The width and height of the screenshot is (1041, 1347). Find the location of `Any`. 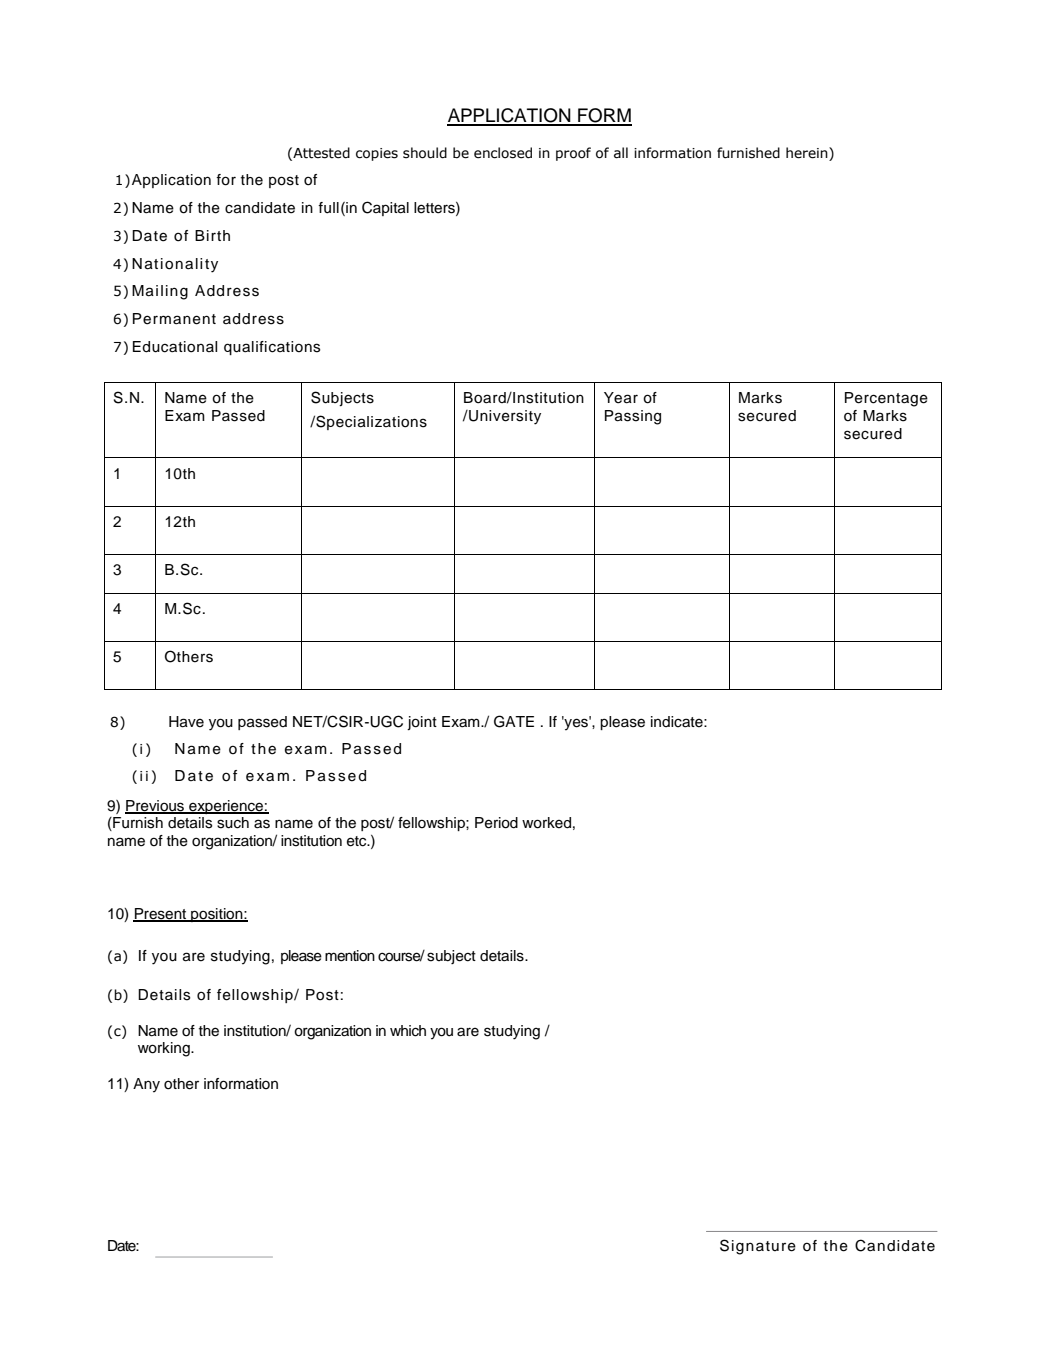

Any is located at coordinates (146, 1085).
